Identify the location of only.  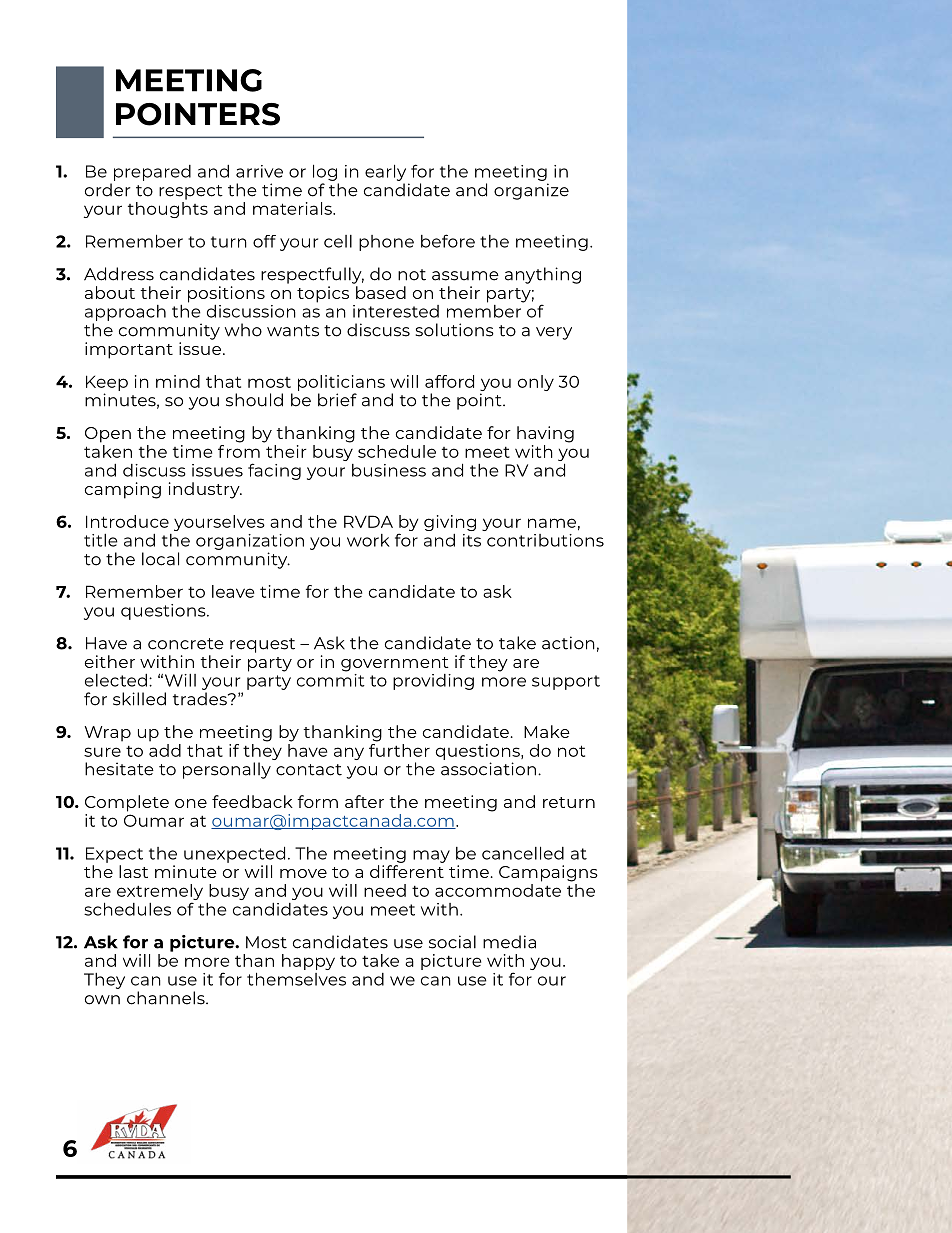
(536, 383).
